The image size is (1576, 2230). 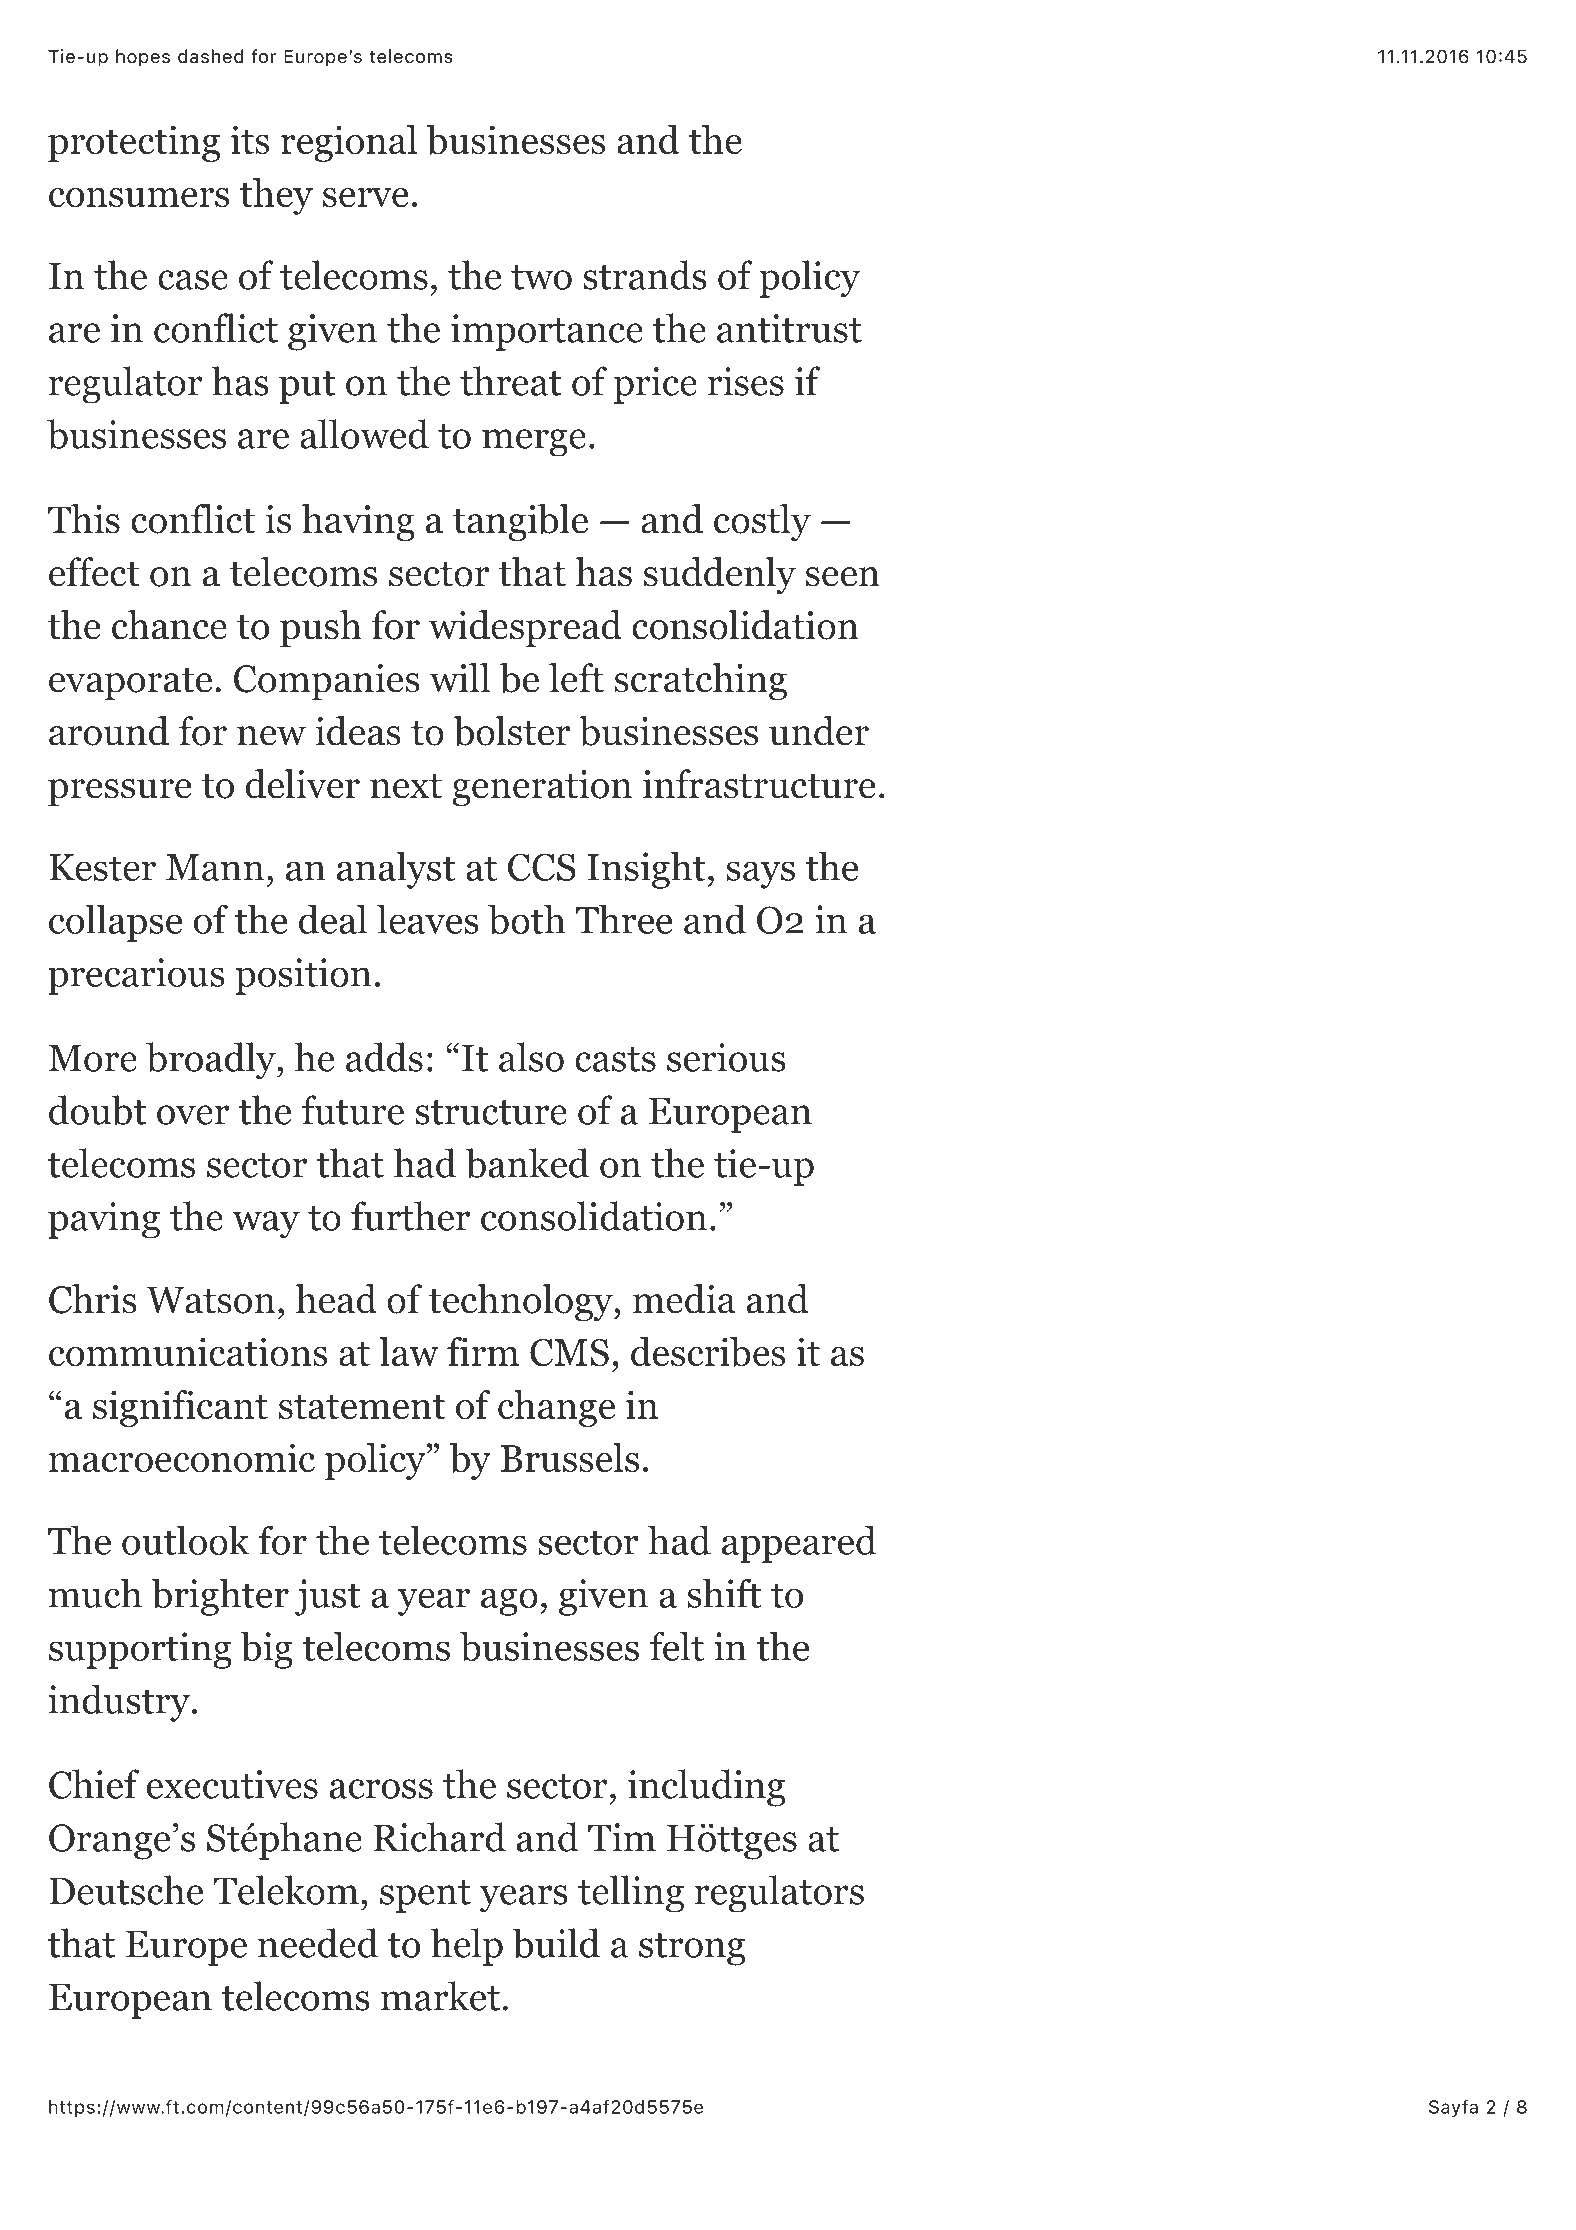 What do you see at coordinates (460, 677) in the image?
I see `will` at bounding box center [460, 677].
